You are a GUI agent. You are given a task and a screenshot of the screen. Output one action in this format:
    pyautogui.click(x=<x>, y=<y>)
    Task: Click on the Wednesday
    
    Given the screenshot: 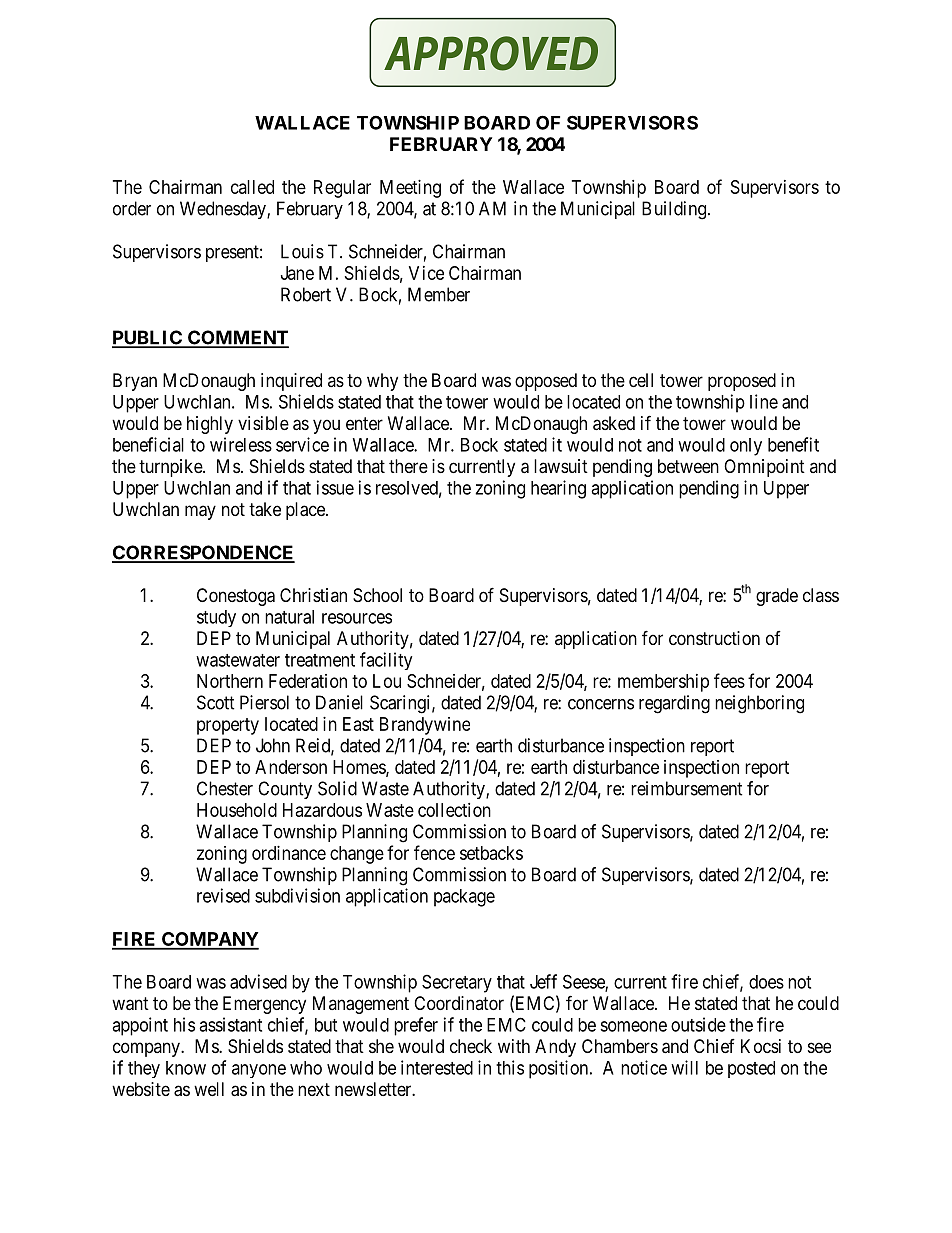 What is the action you would take?
    pyautogui.click(x=224, y=210)
